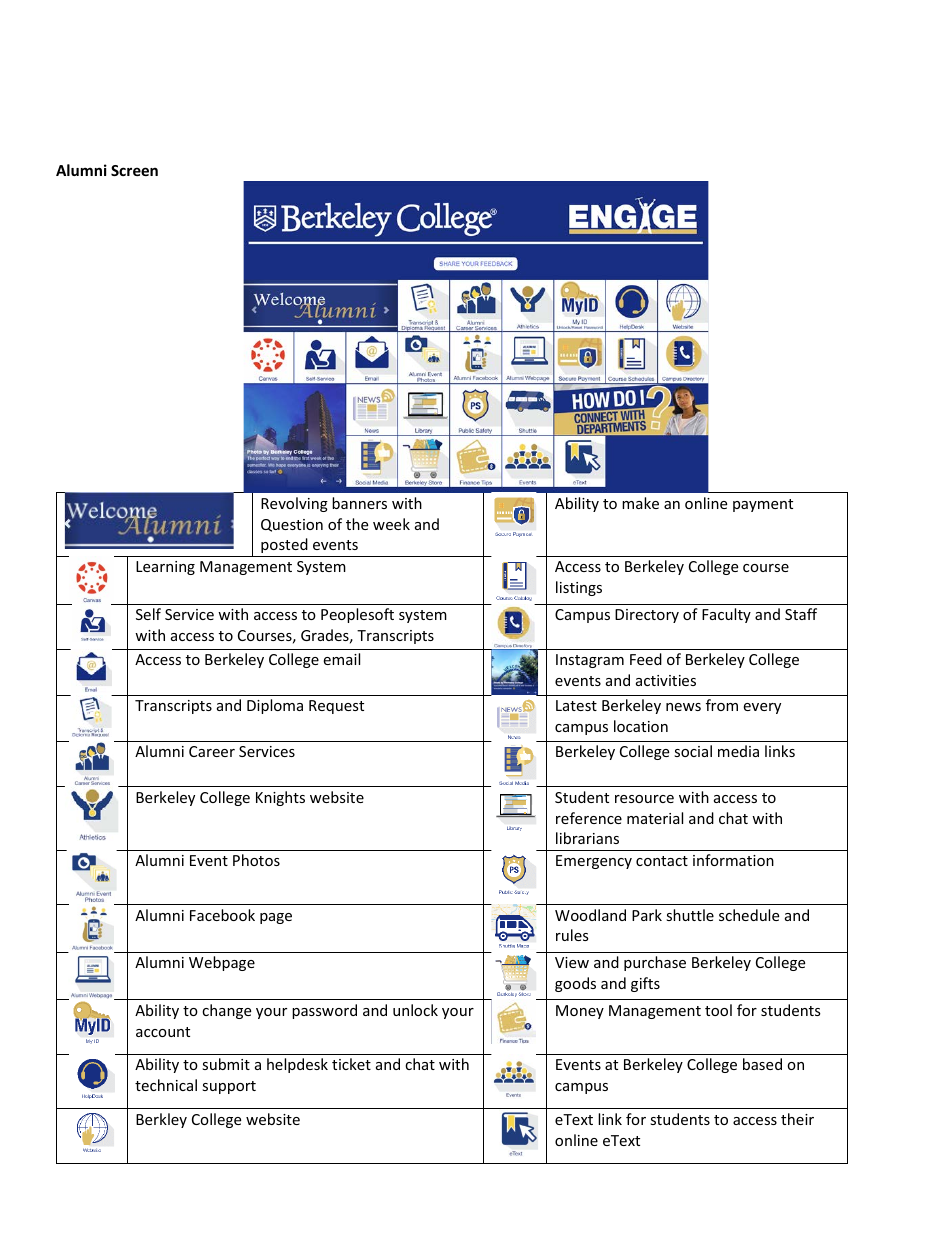  Describe the element at coordinates (165, 568) in the screenshot. I see `Learning` at that location.
